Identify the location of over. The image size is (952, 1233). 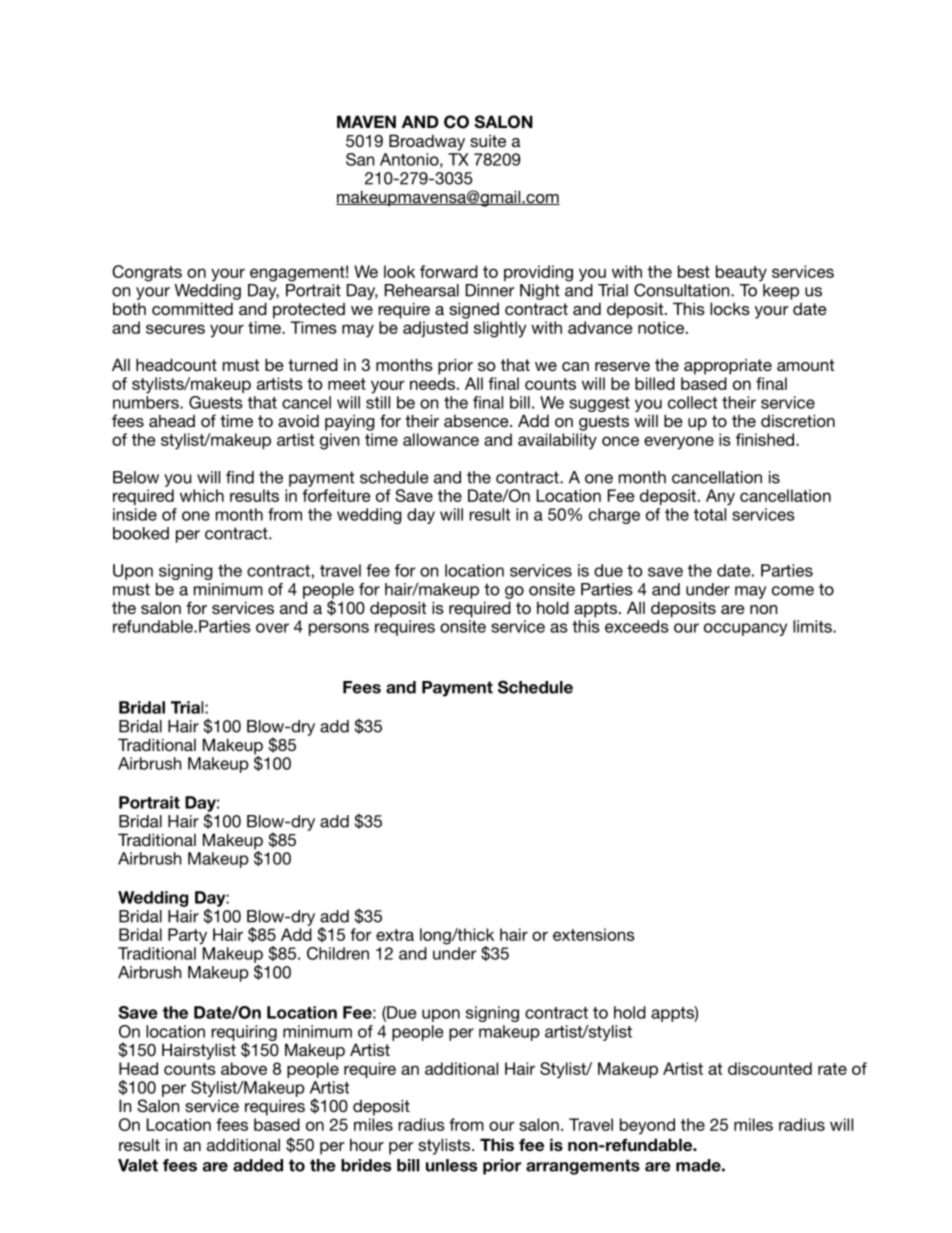
(272, 628).
